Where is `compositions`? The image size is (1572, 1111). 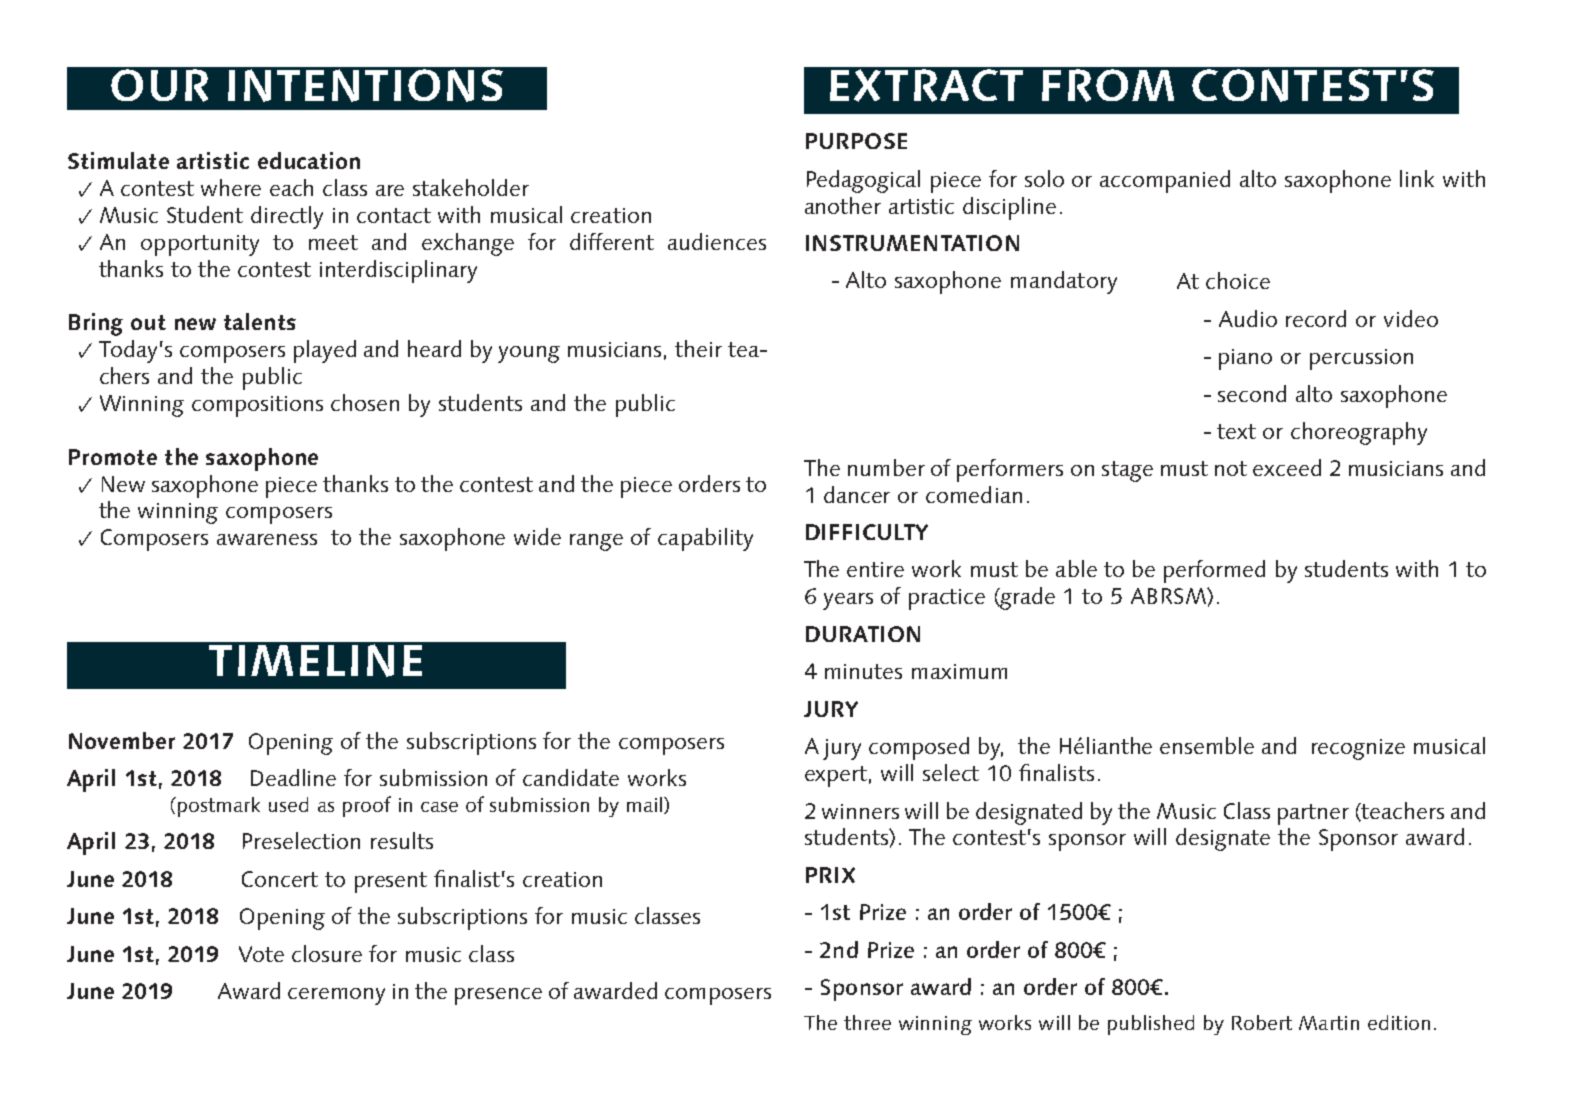 compositions is located at coordinates (257, 406).
